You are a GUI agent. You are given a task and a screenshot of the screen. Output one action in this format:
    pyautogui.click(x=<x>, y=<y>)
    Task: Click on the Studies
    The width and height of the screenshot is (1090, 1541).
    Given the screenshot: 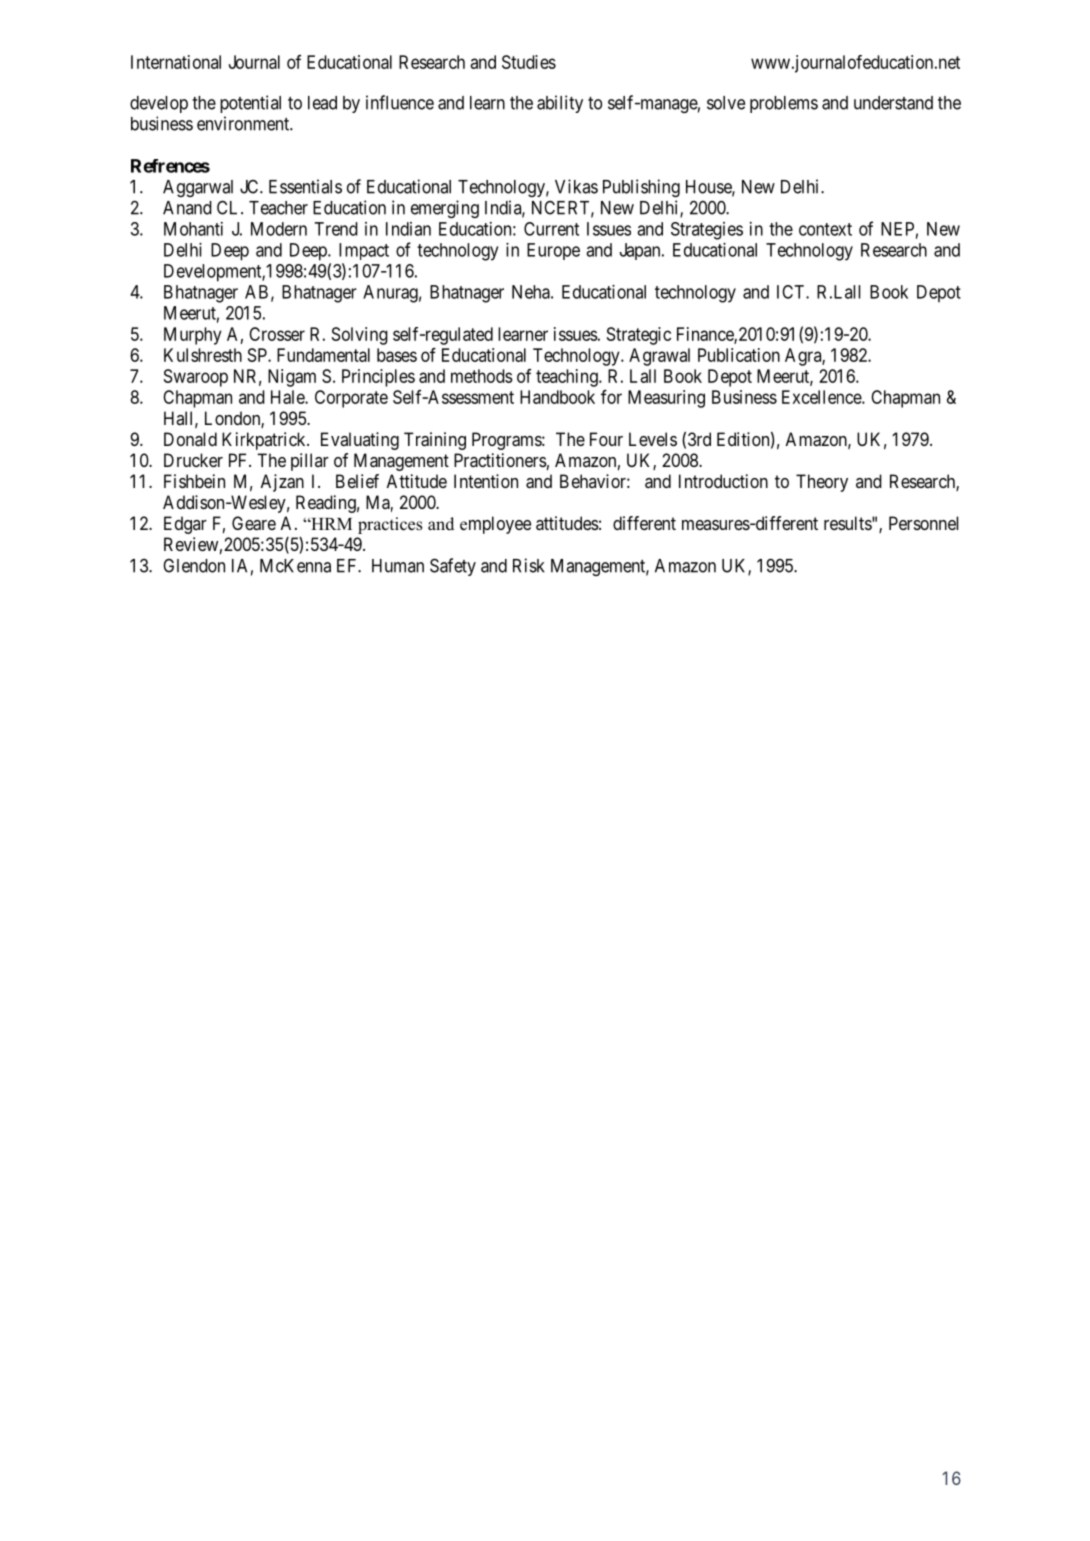 What is the action you would take?
    pyautogui.click(x=529, y=62)
